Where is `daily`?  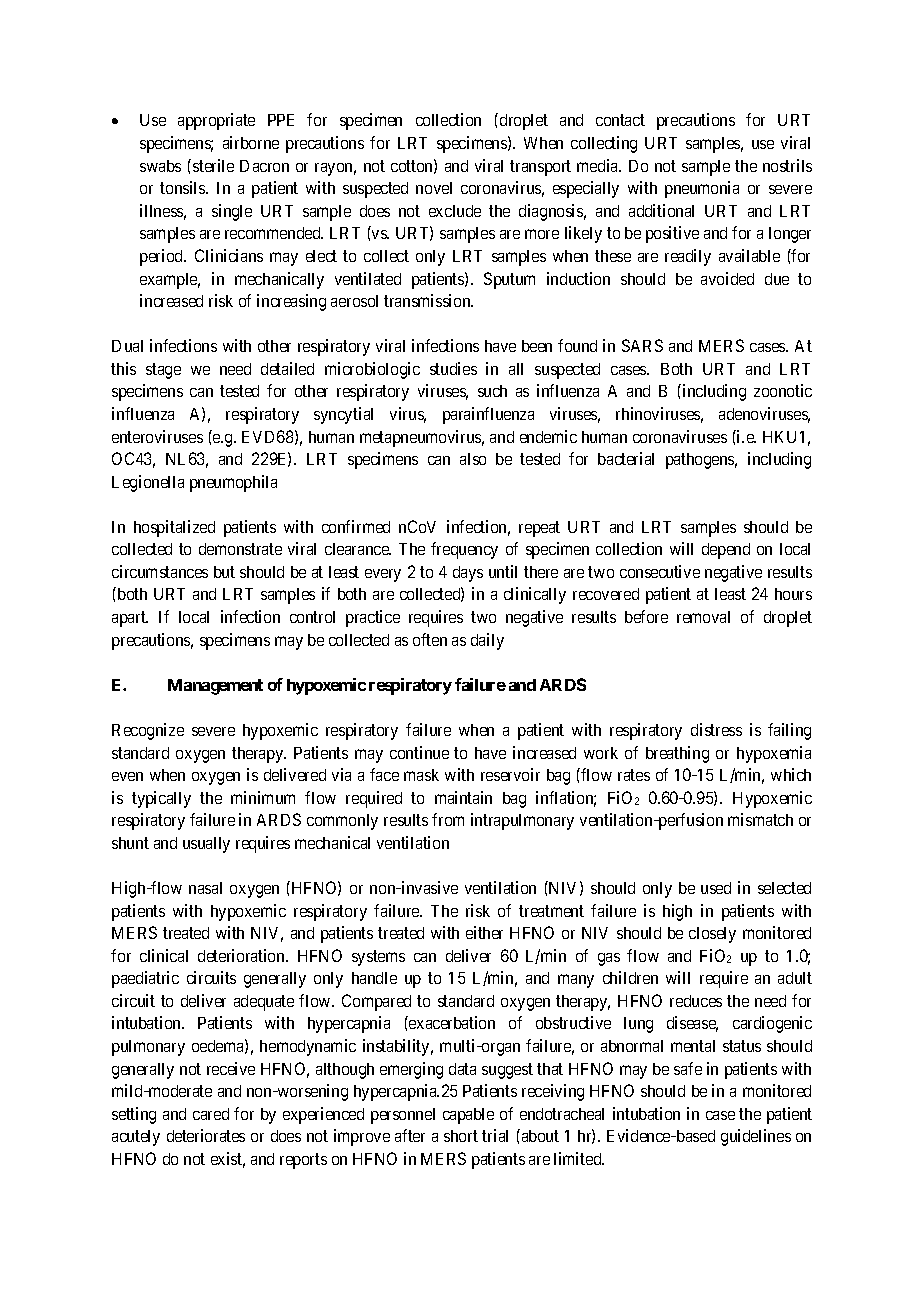
daily is located at coordinates (487, 641).
